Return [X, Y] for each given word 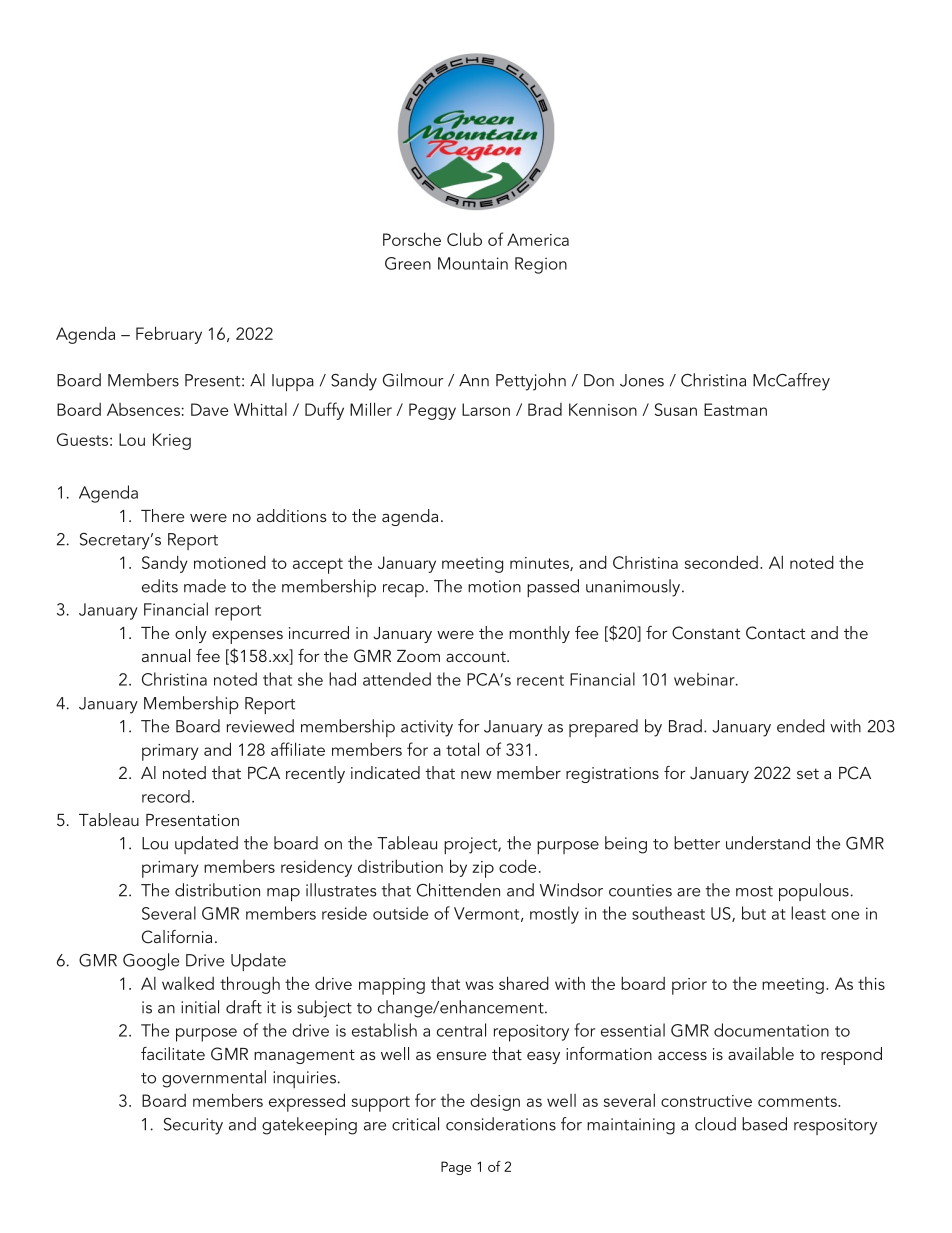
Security [193, 1126]
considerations [501, 1124]
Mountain [473, 263]
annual [166, 655]
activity [427, 728]
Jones [642, 380]
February [169, 335]
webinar [705, 679]
